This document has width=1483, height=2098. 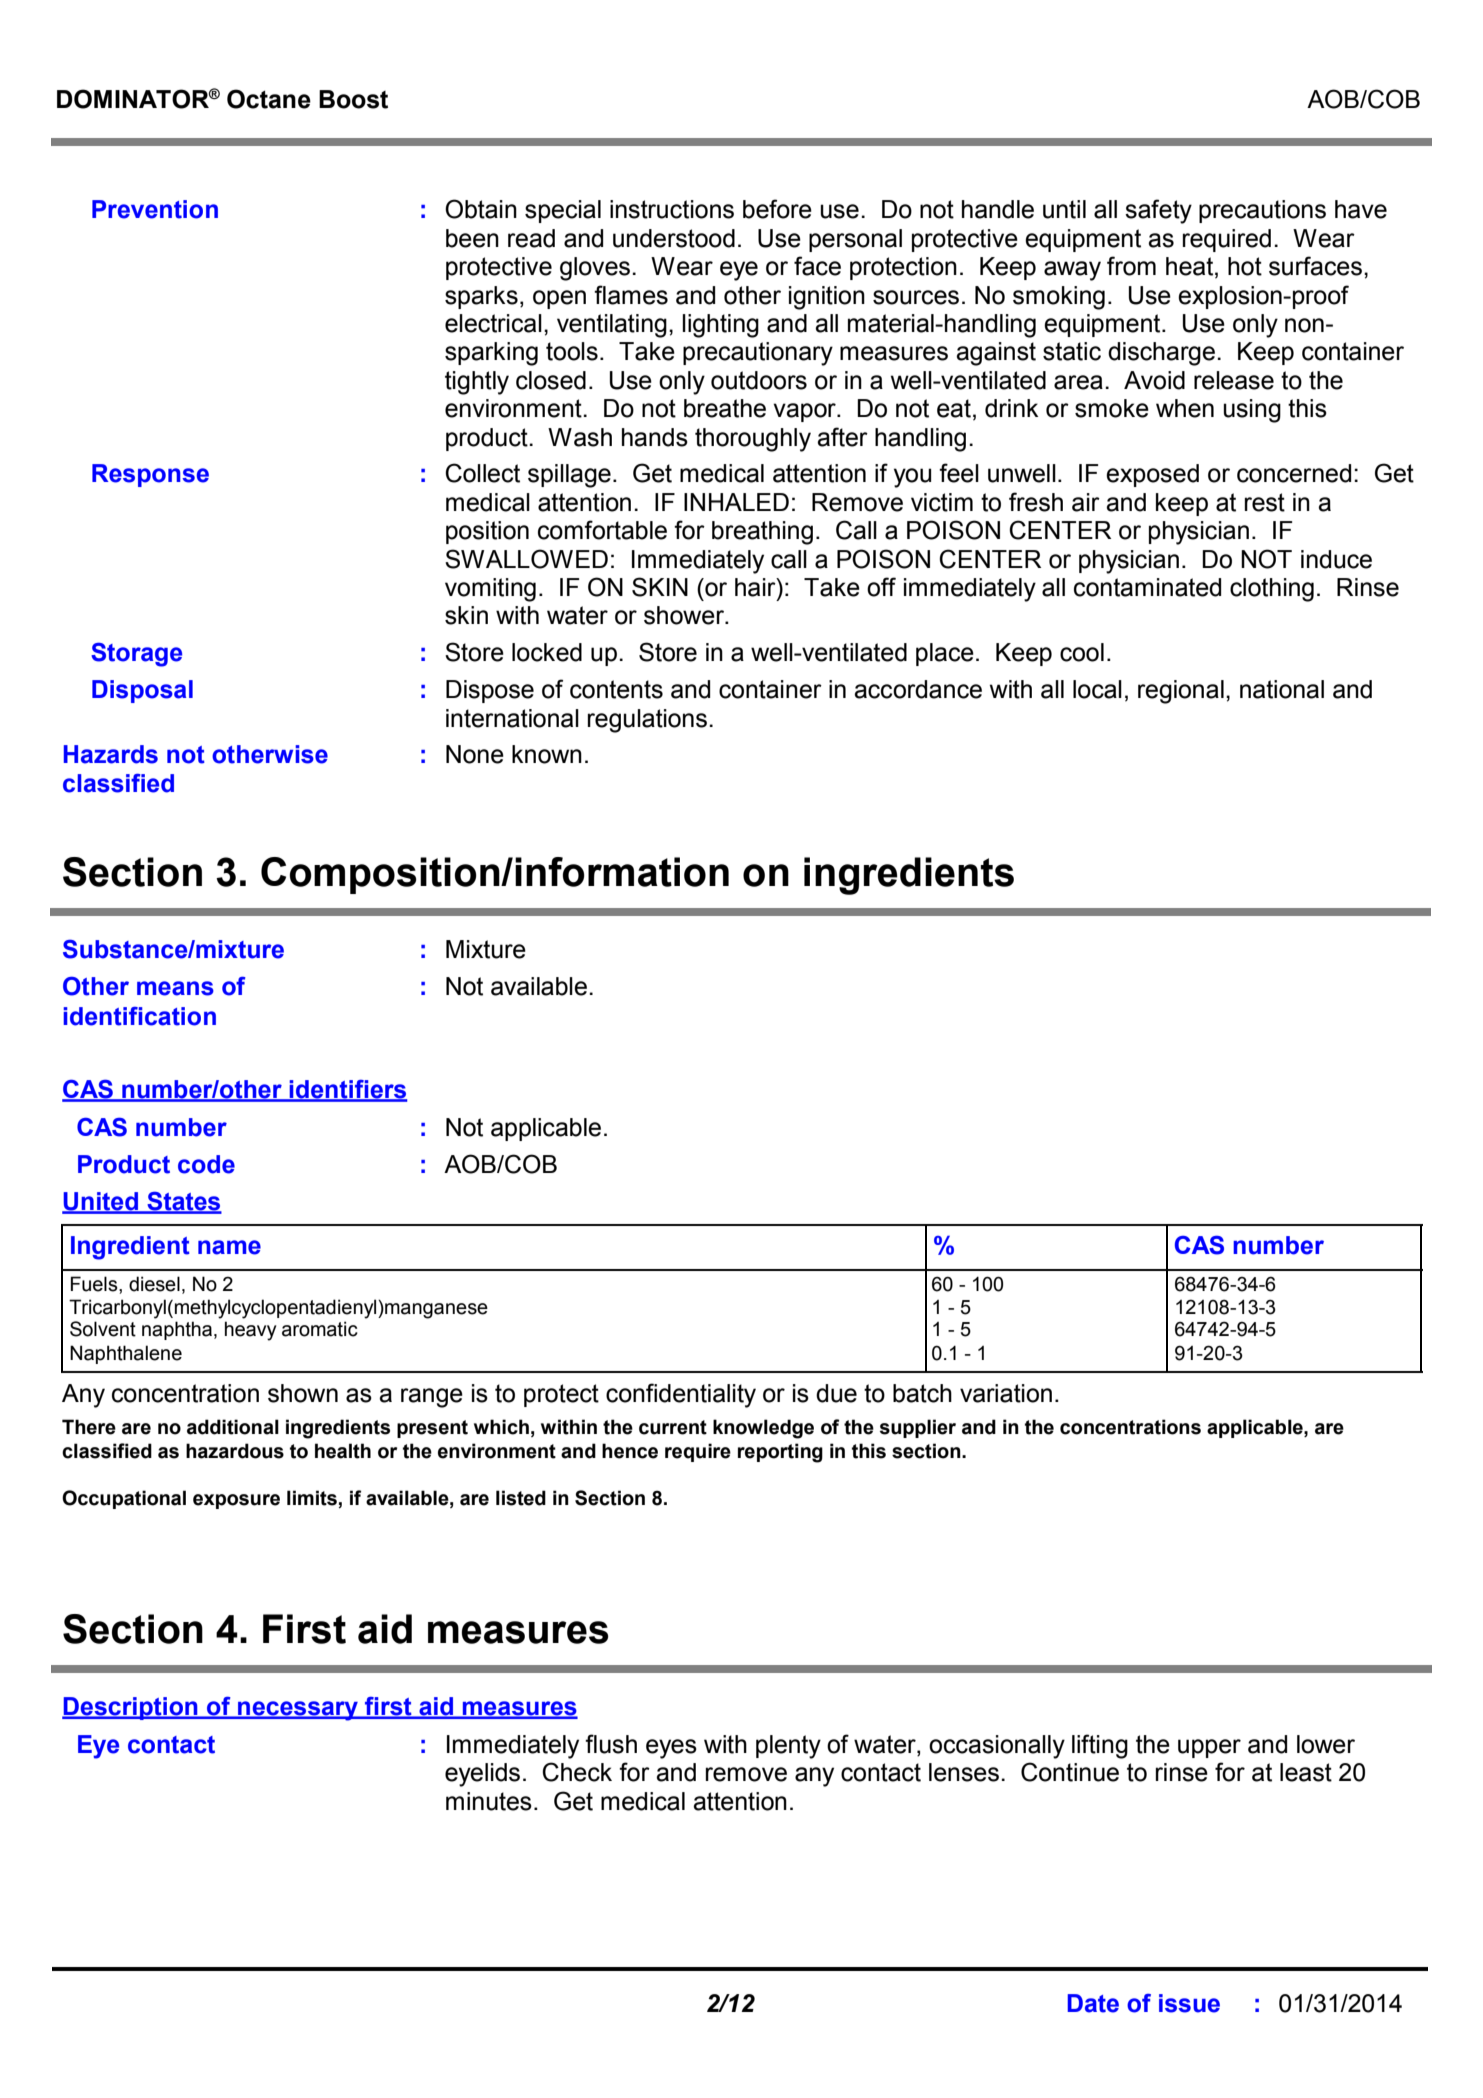 I want to click on regional, so click(x=1181, y=692).
